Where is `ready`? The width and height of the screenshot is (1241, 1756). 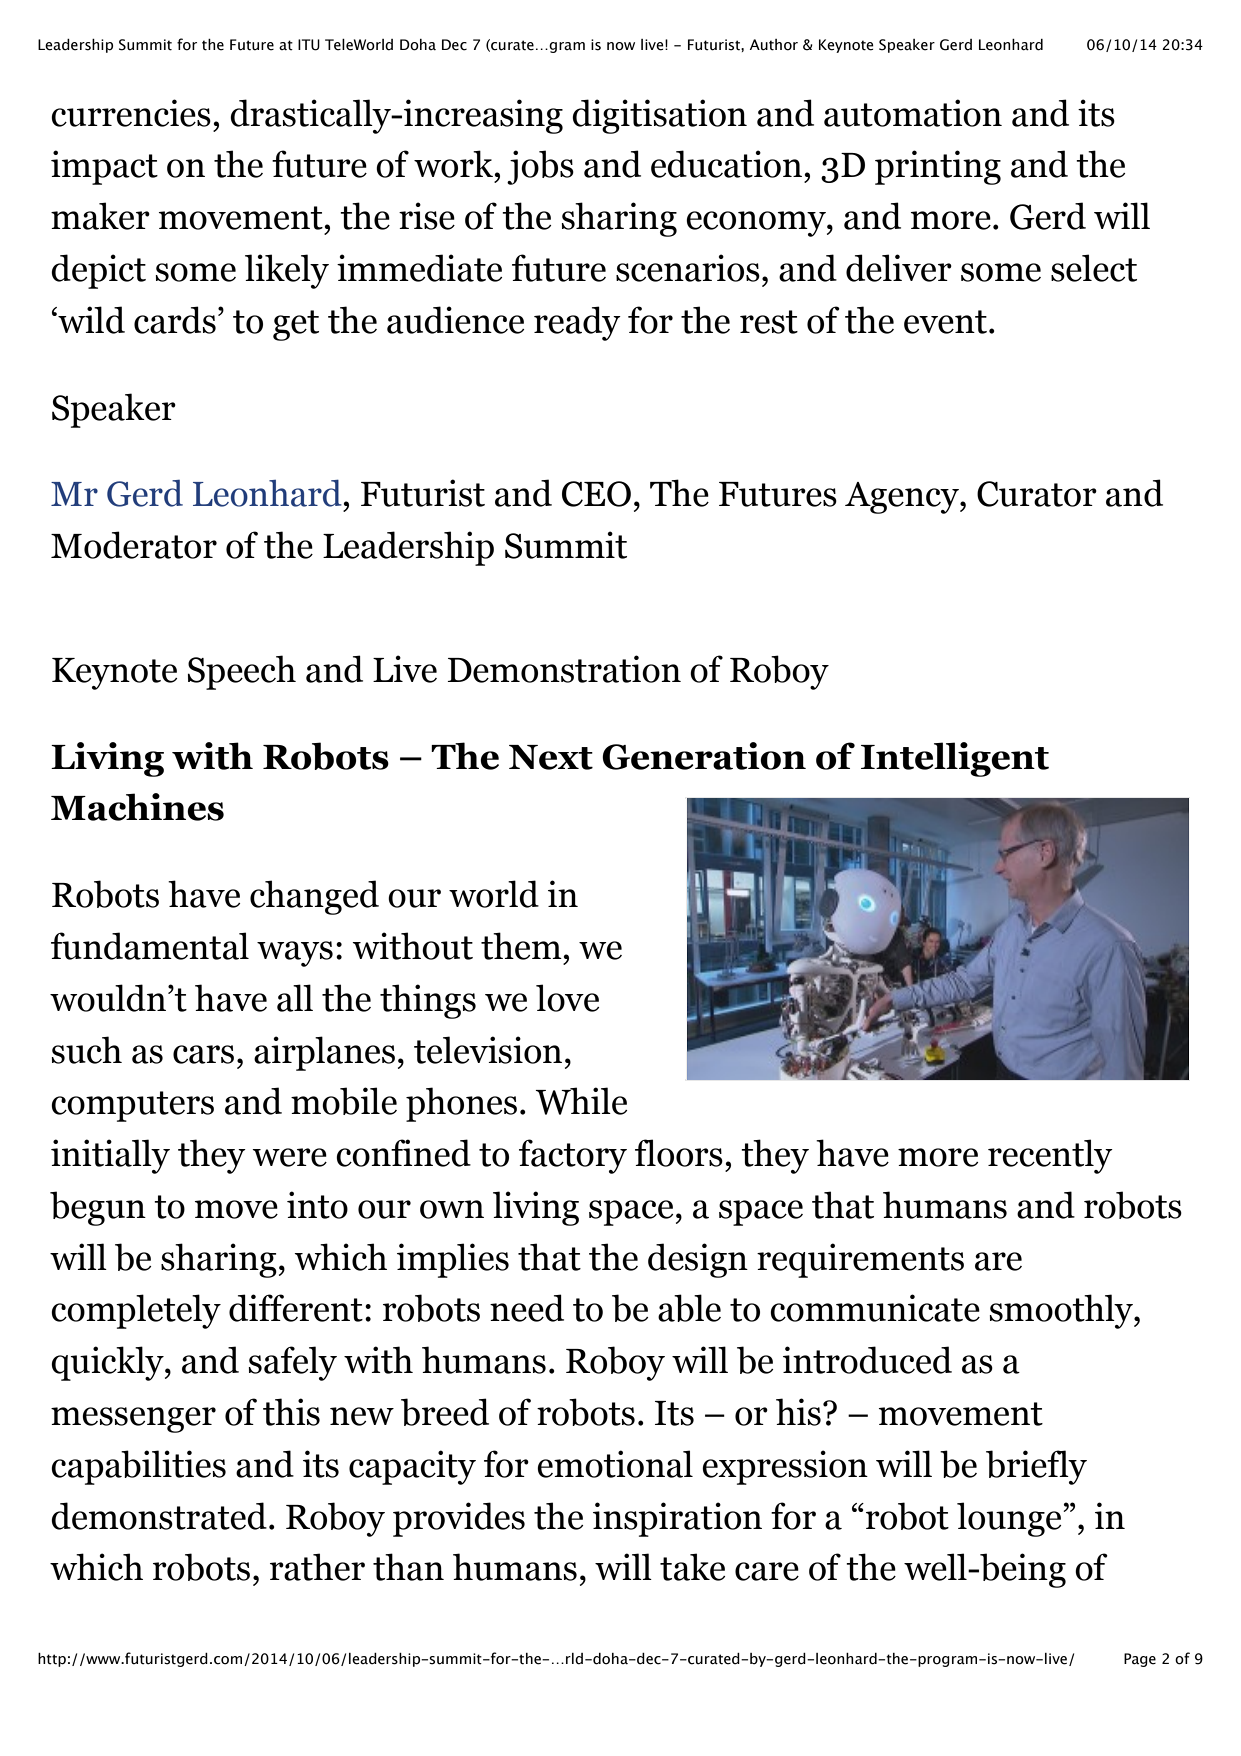 ready is located at coordinates (577, 323).
